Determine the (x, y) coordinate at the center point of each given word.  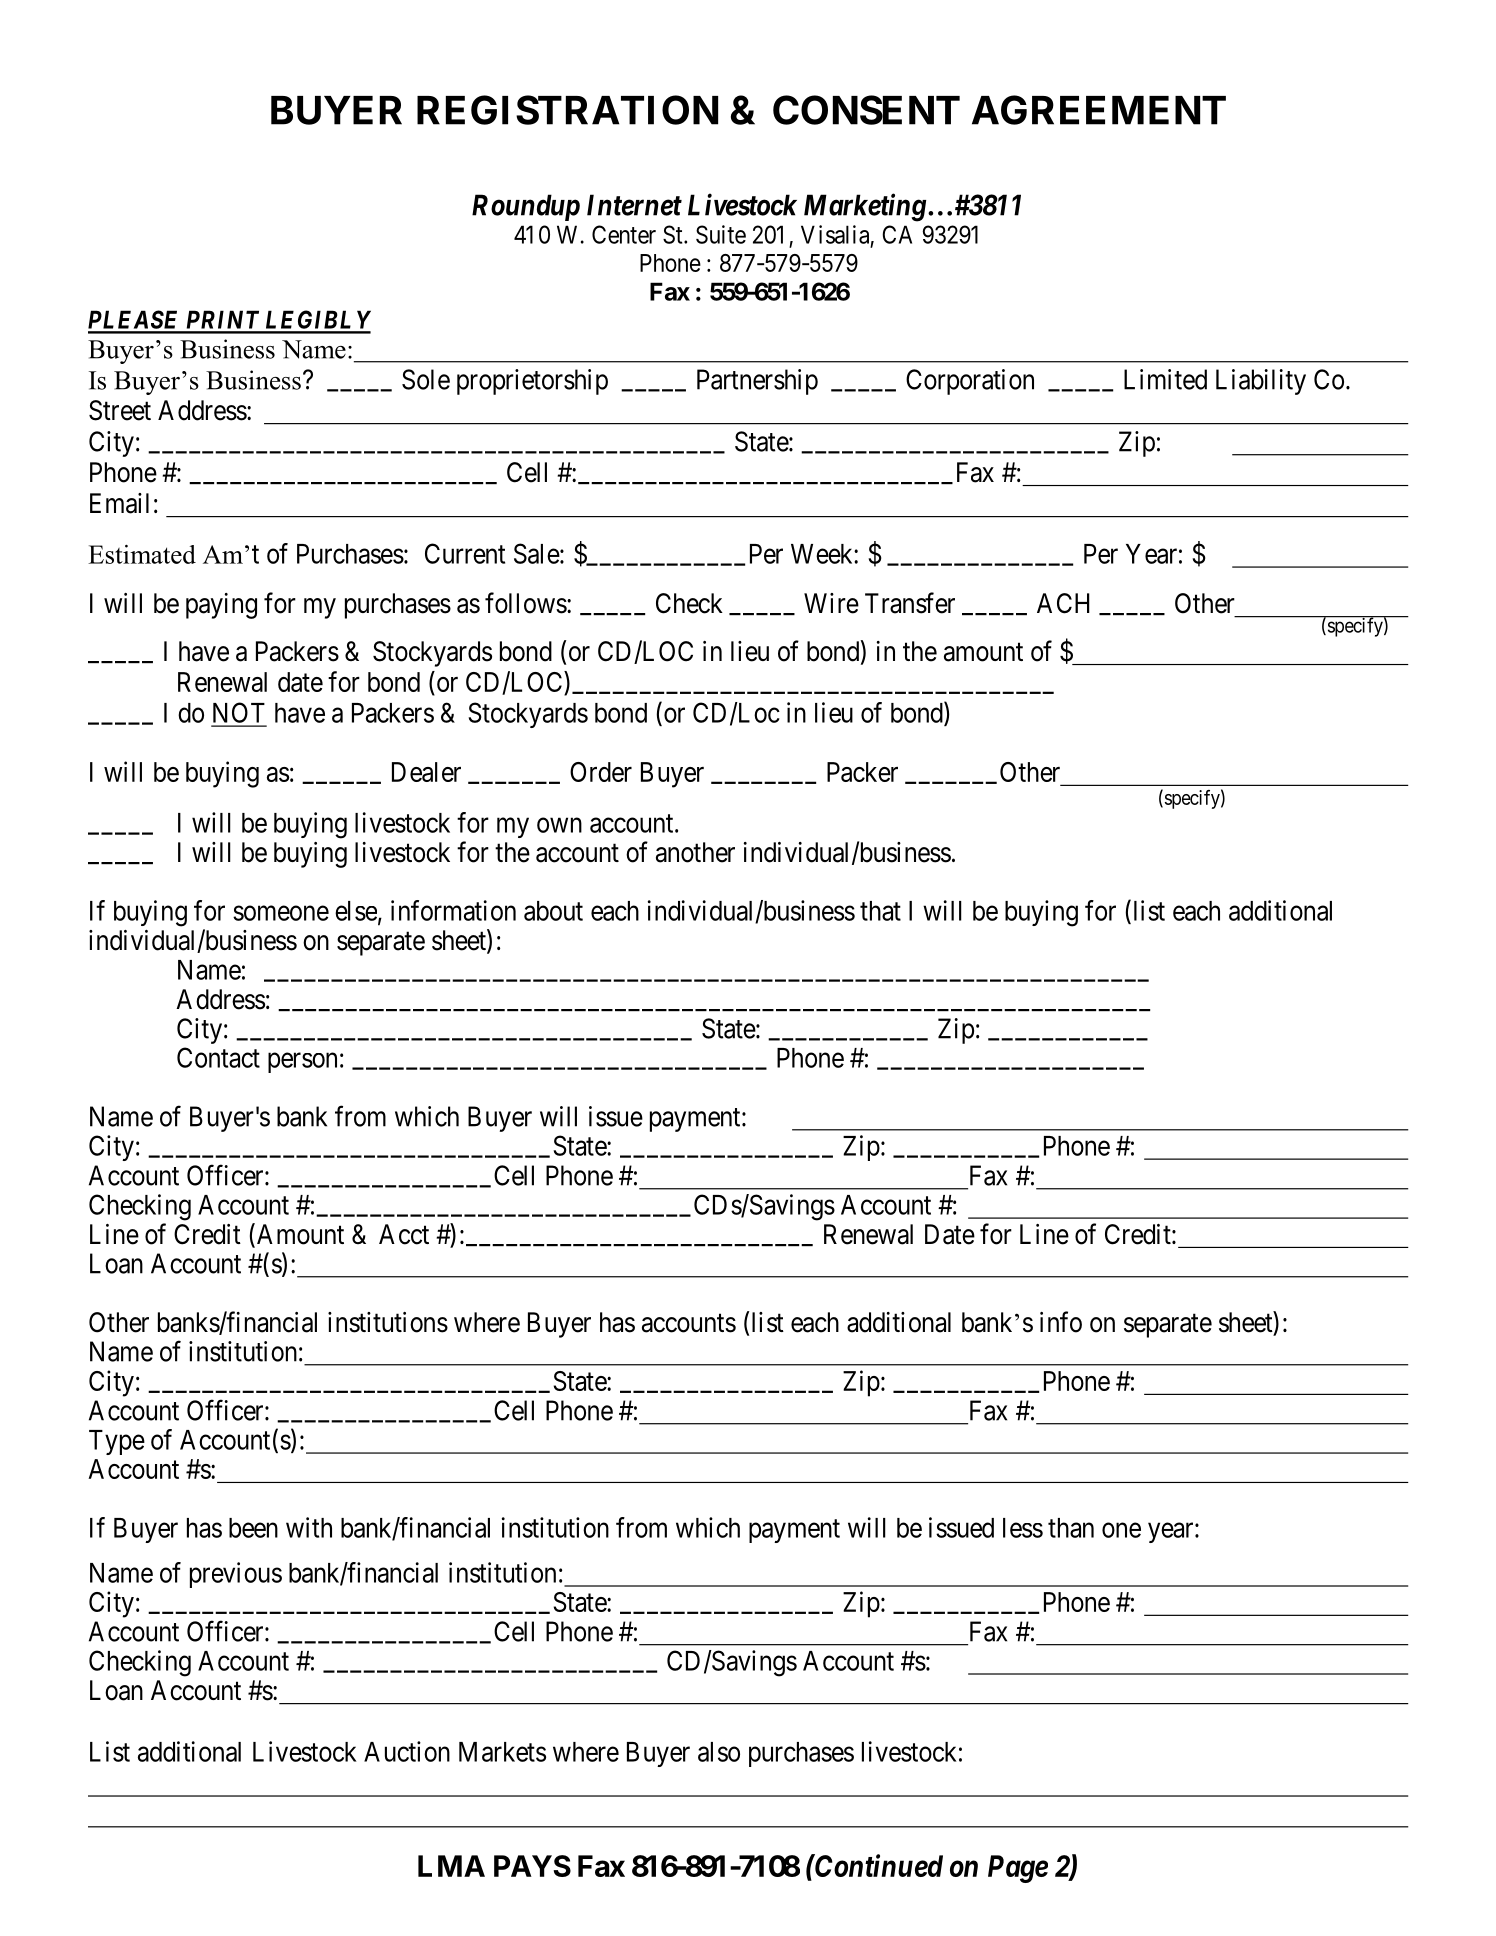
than (1071, 1528)
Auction (407, 1751)
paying (221, 606)
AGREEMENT (1099, 110)
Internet (634, 205)
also (719, 1752)
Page (1018, 1869)
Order (601, 772)
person (302, 1063)
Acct (404, 1234)
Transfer (910, 603)
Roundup (526, 207)
